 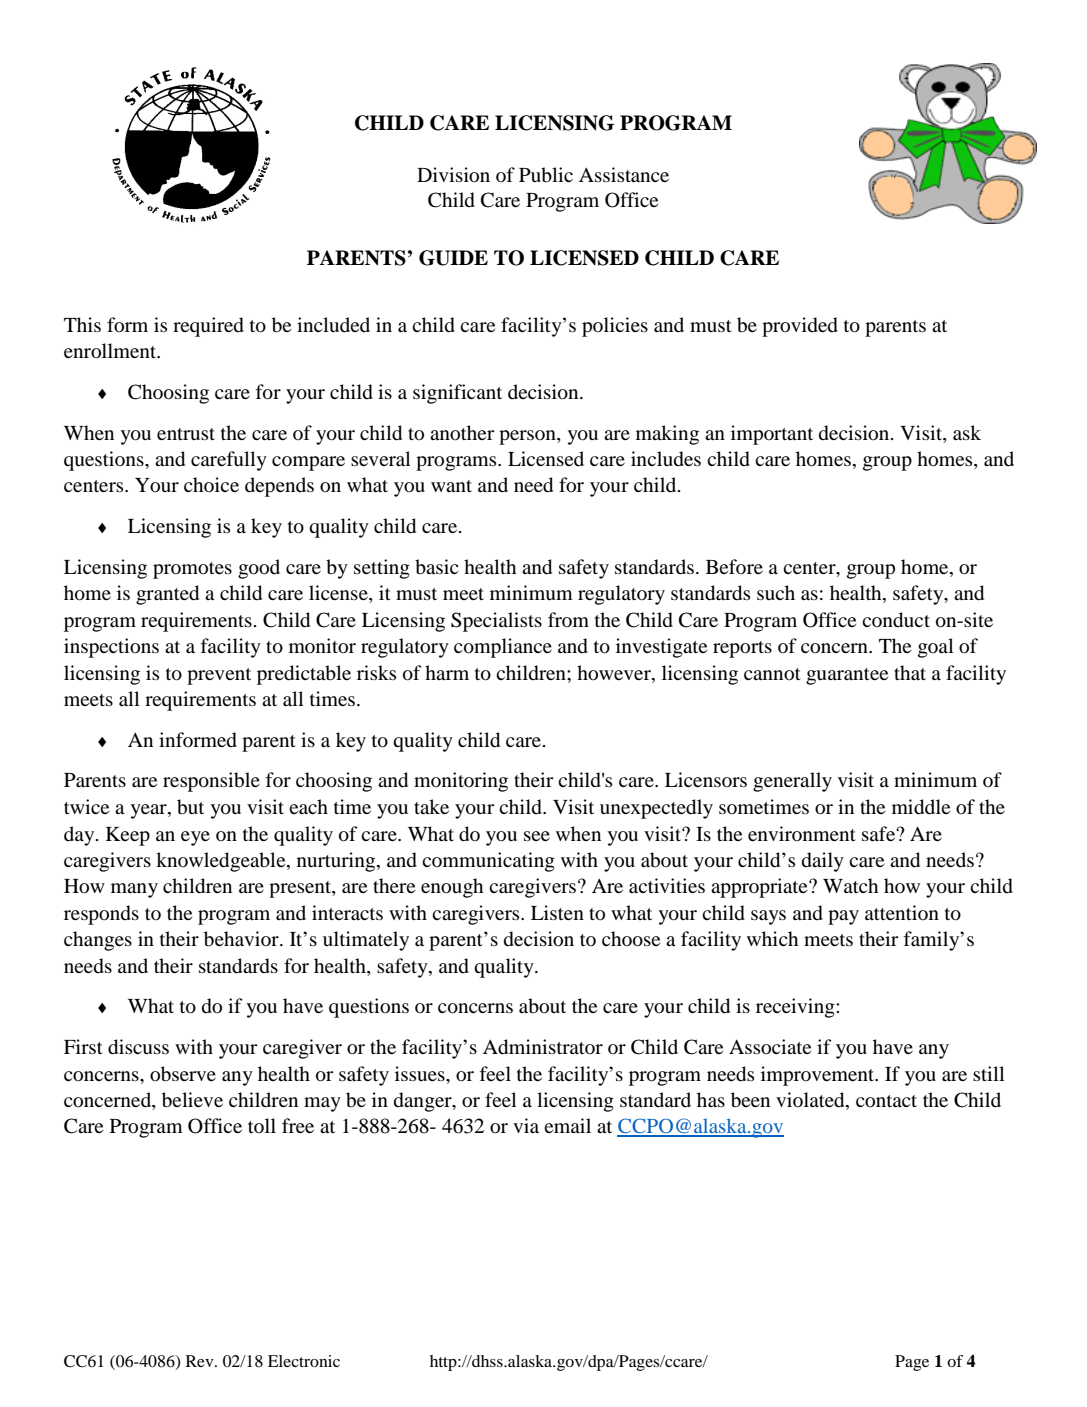 I want to click on Listen, so click(x=557, y=912).
